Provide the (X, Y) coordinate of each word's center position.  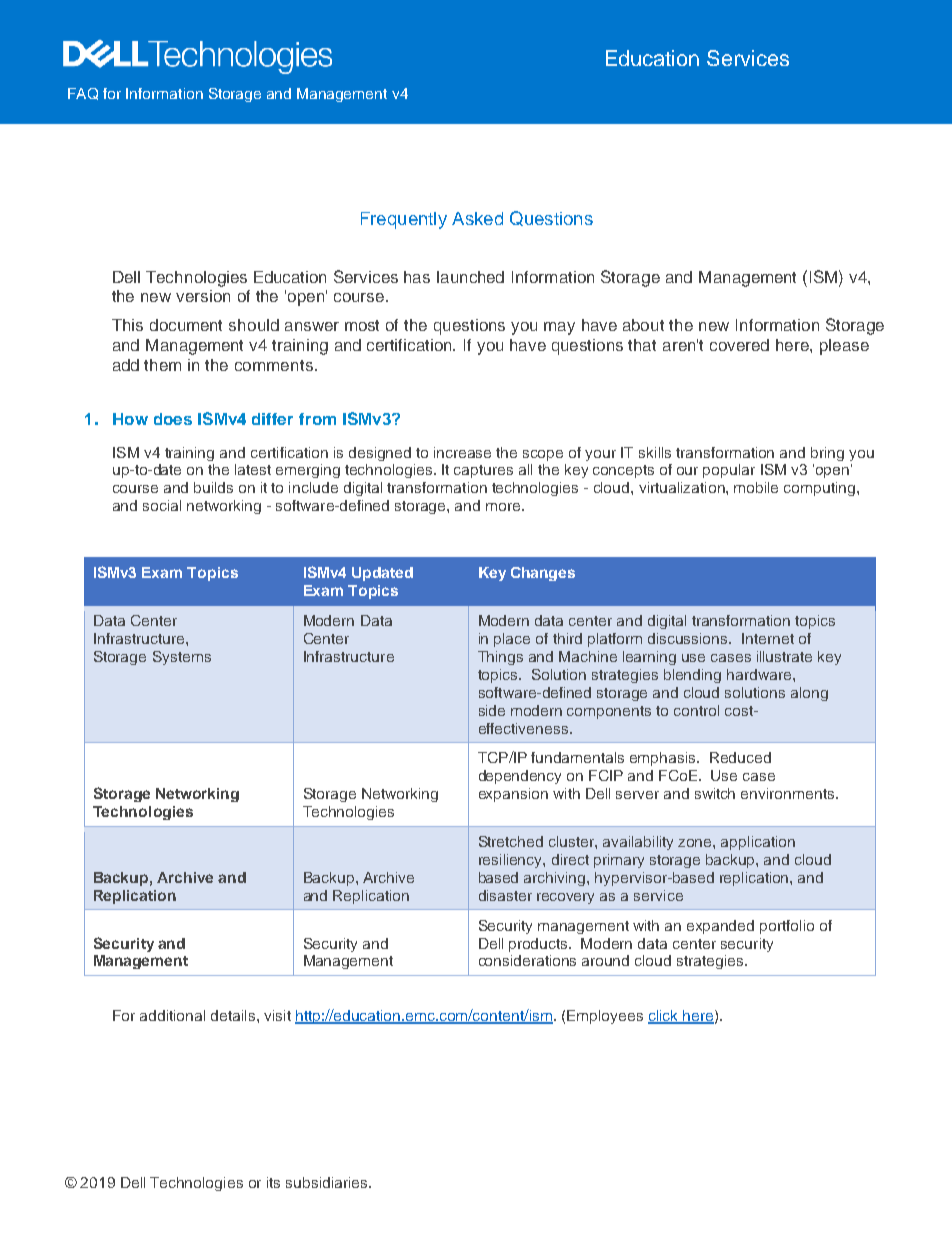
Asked (477, 218)
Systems (182, 658)
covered (739, 345)
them (162, 365)
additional (172, 1015)
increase (462, 452)
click (664, 1017)
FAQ (83, 94)
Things (500, 658)
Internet (768, 638)
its (273, 1182)
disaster (505, 895)
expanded (720, 927)
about (643, 325)
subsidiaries (328, 1182)
